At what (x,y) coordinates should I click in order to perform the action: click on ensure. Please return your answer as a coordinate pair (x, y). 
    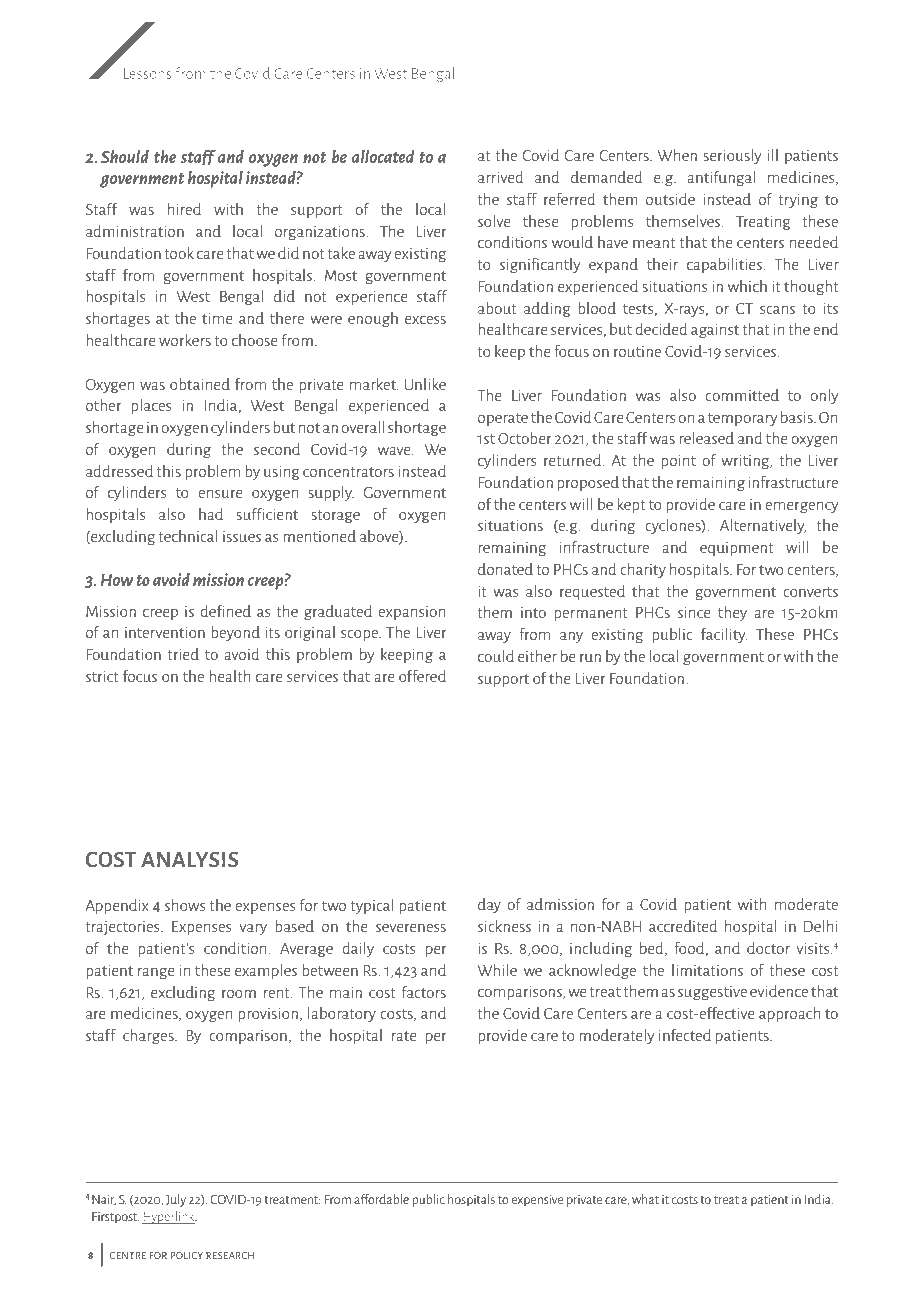
    Looking at the image, I should click on (220, 494).
